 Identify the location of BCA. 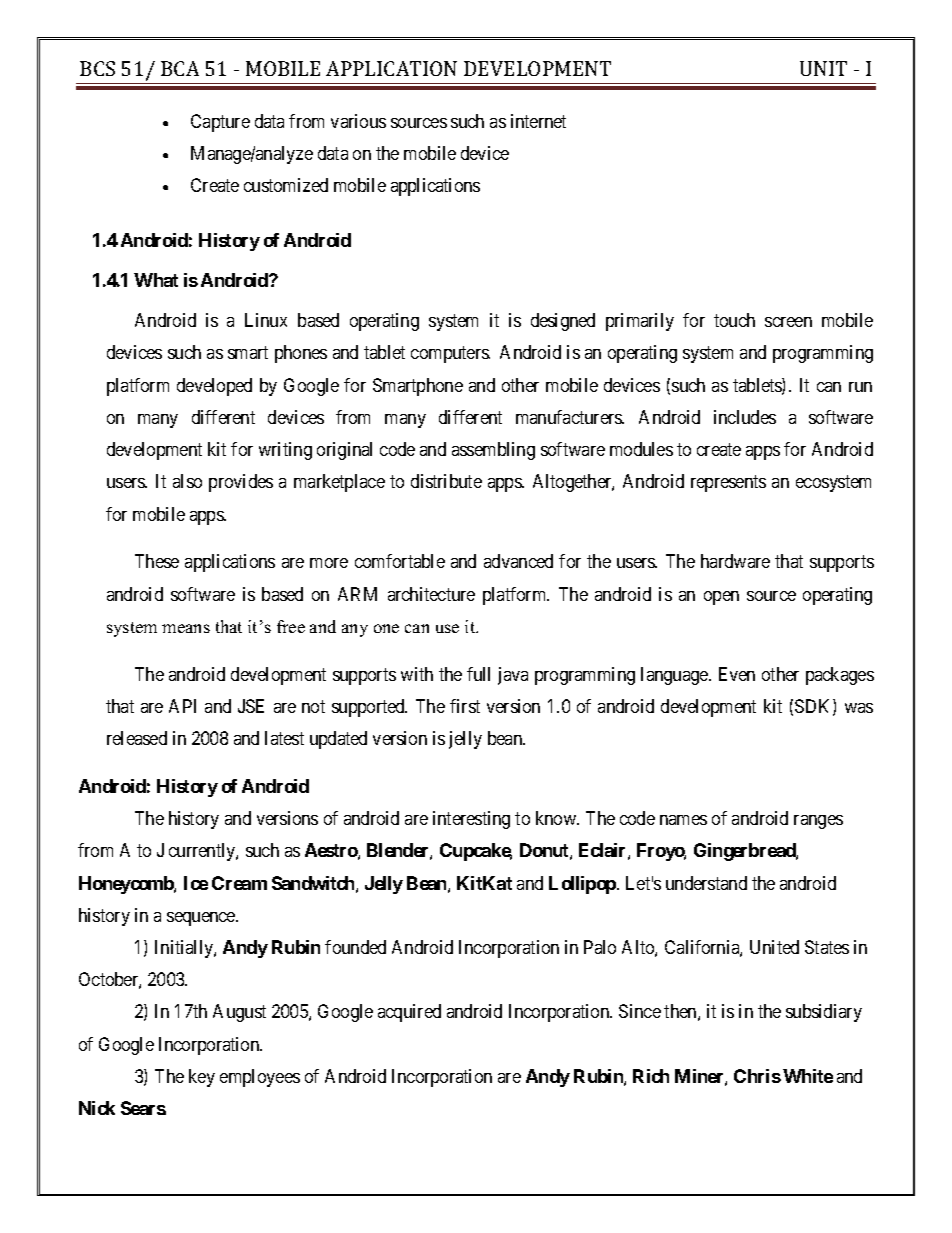
(180, 68).
